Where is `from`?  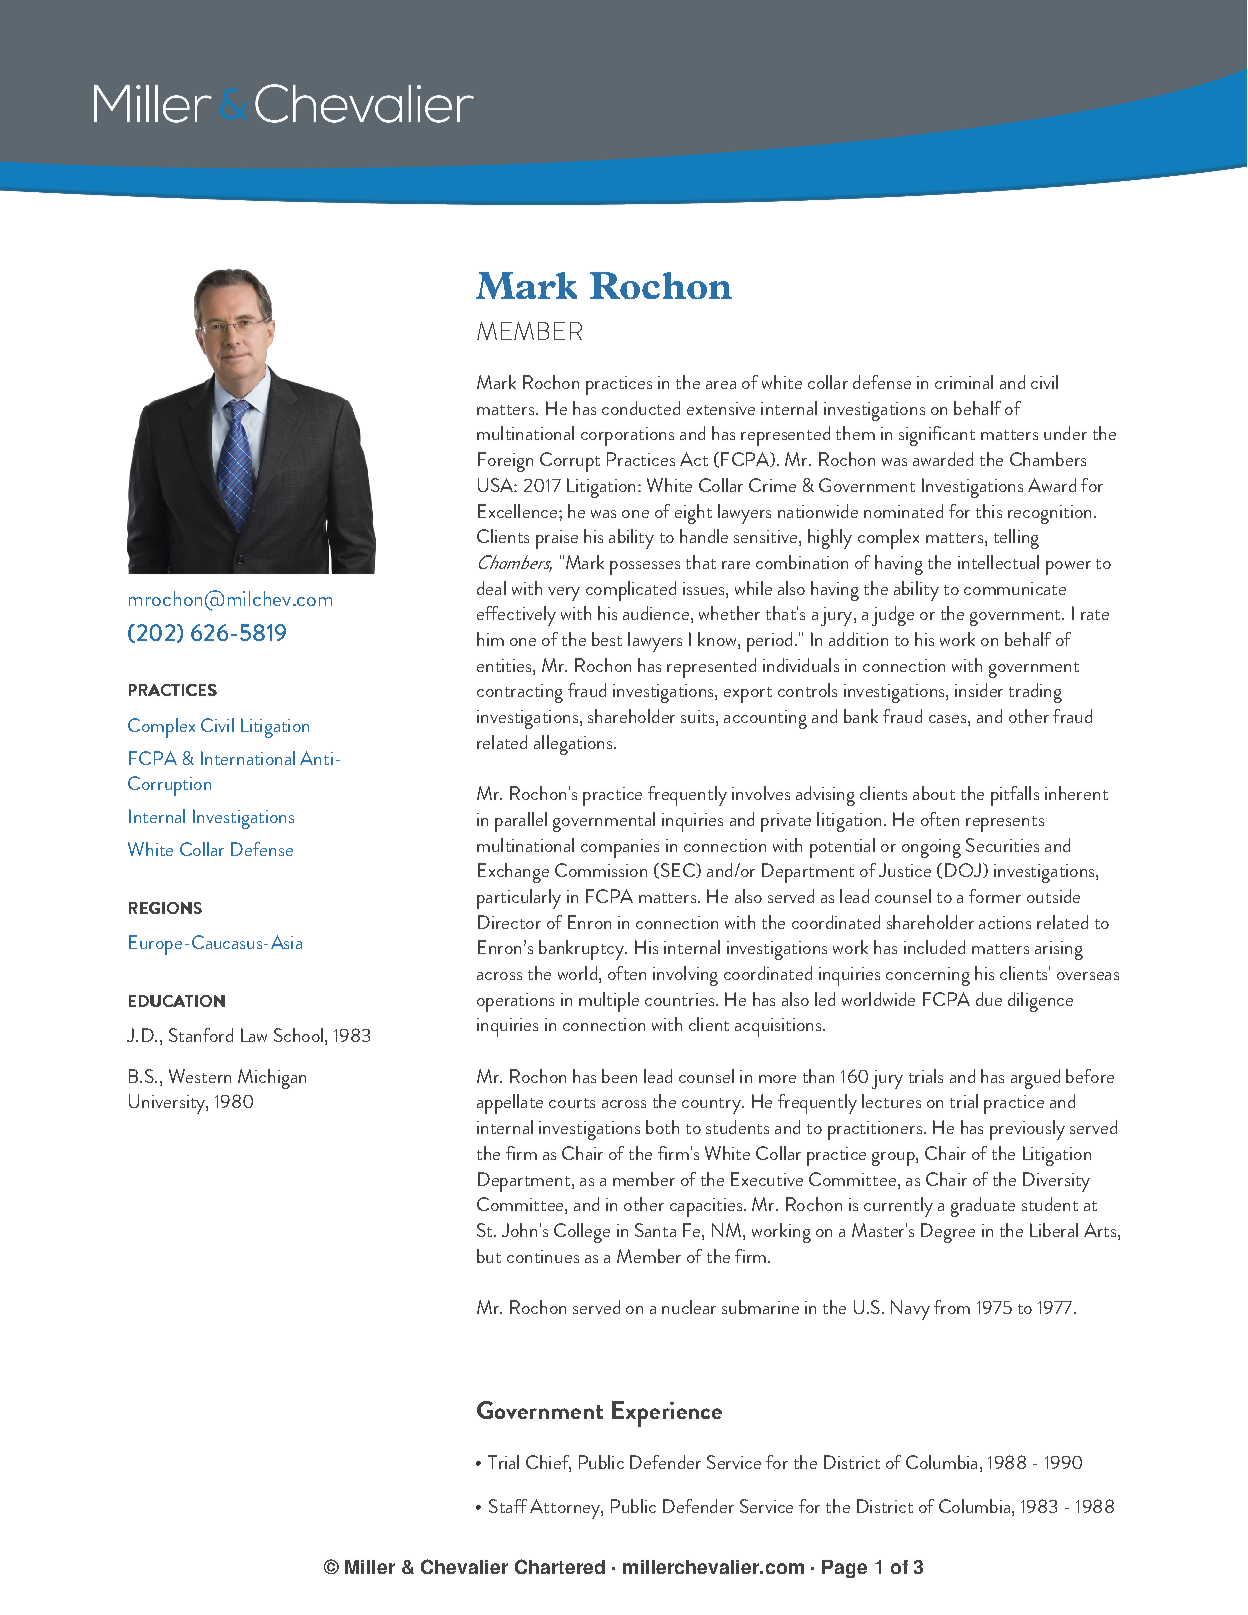
from is located at coordinates (952, 1307).
